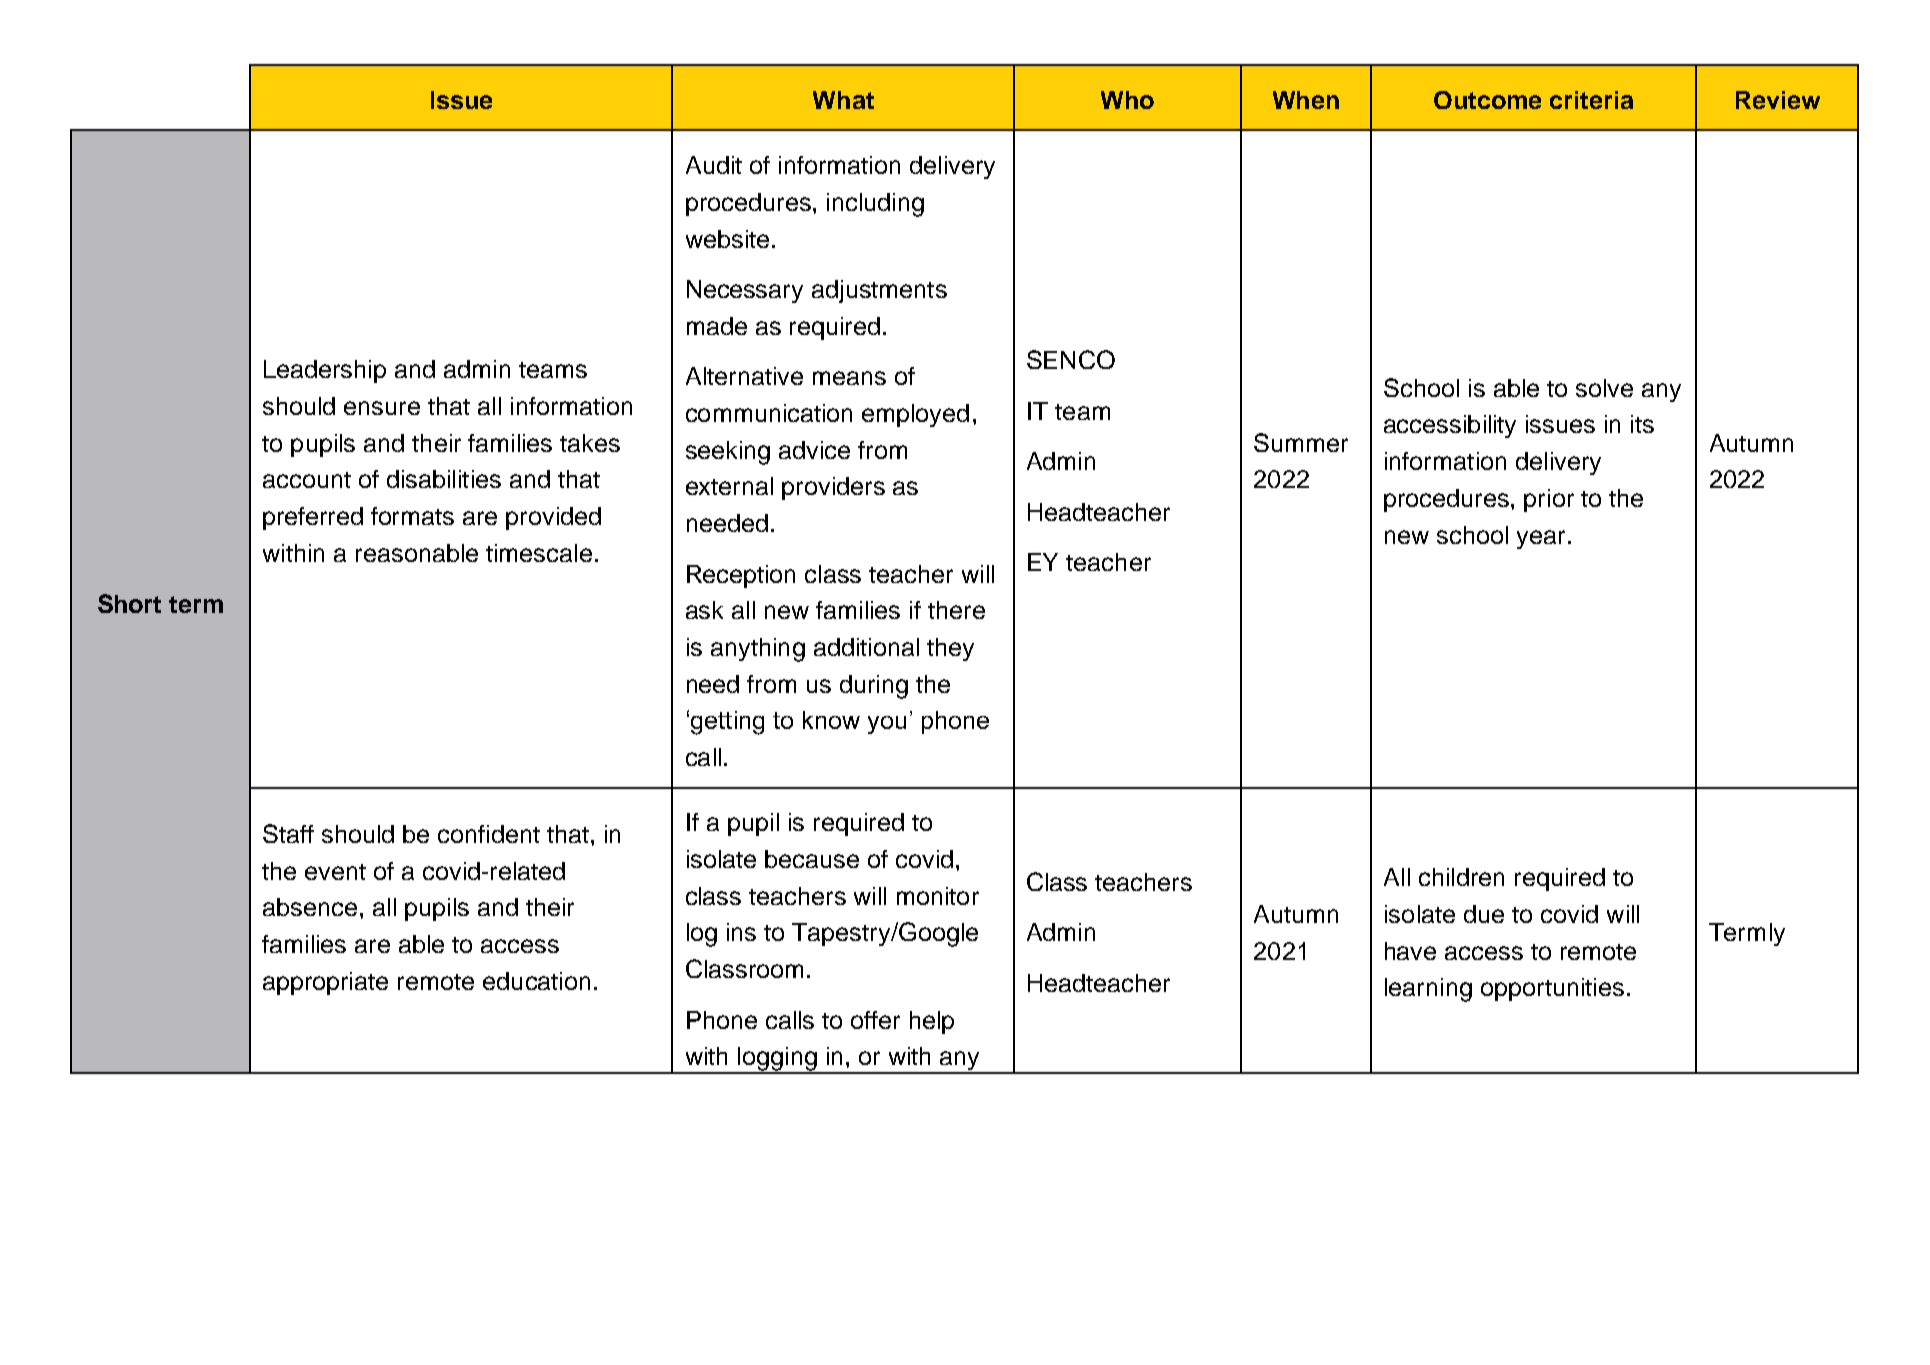 The height and width of the screenshot is (1365, 1930). I want to click on opportunities, so click(1552, 989).
